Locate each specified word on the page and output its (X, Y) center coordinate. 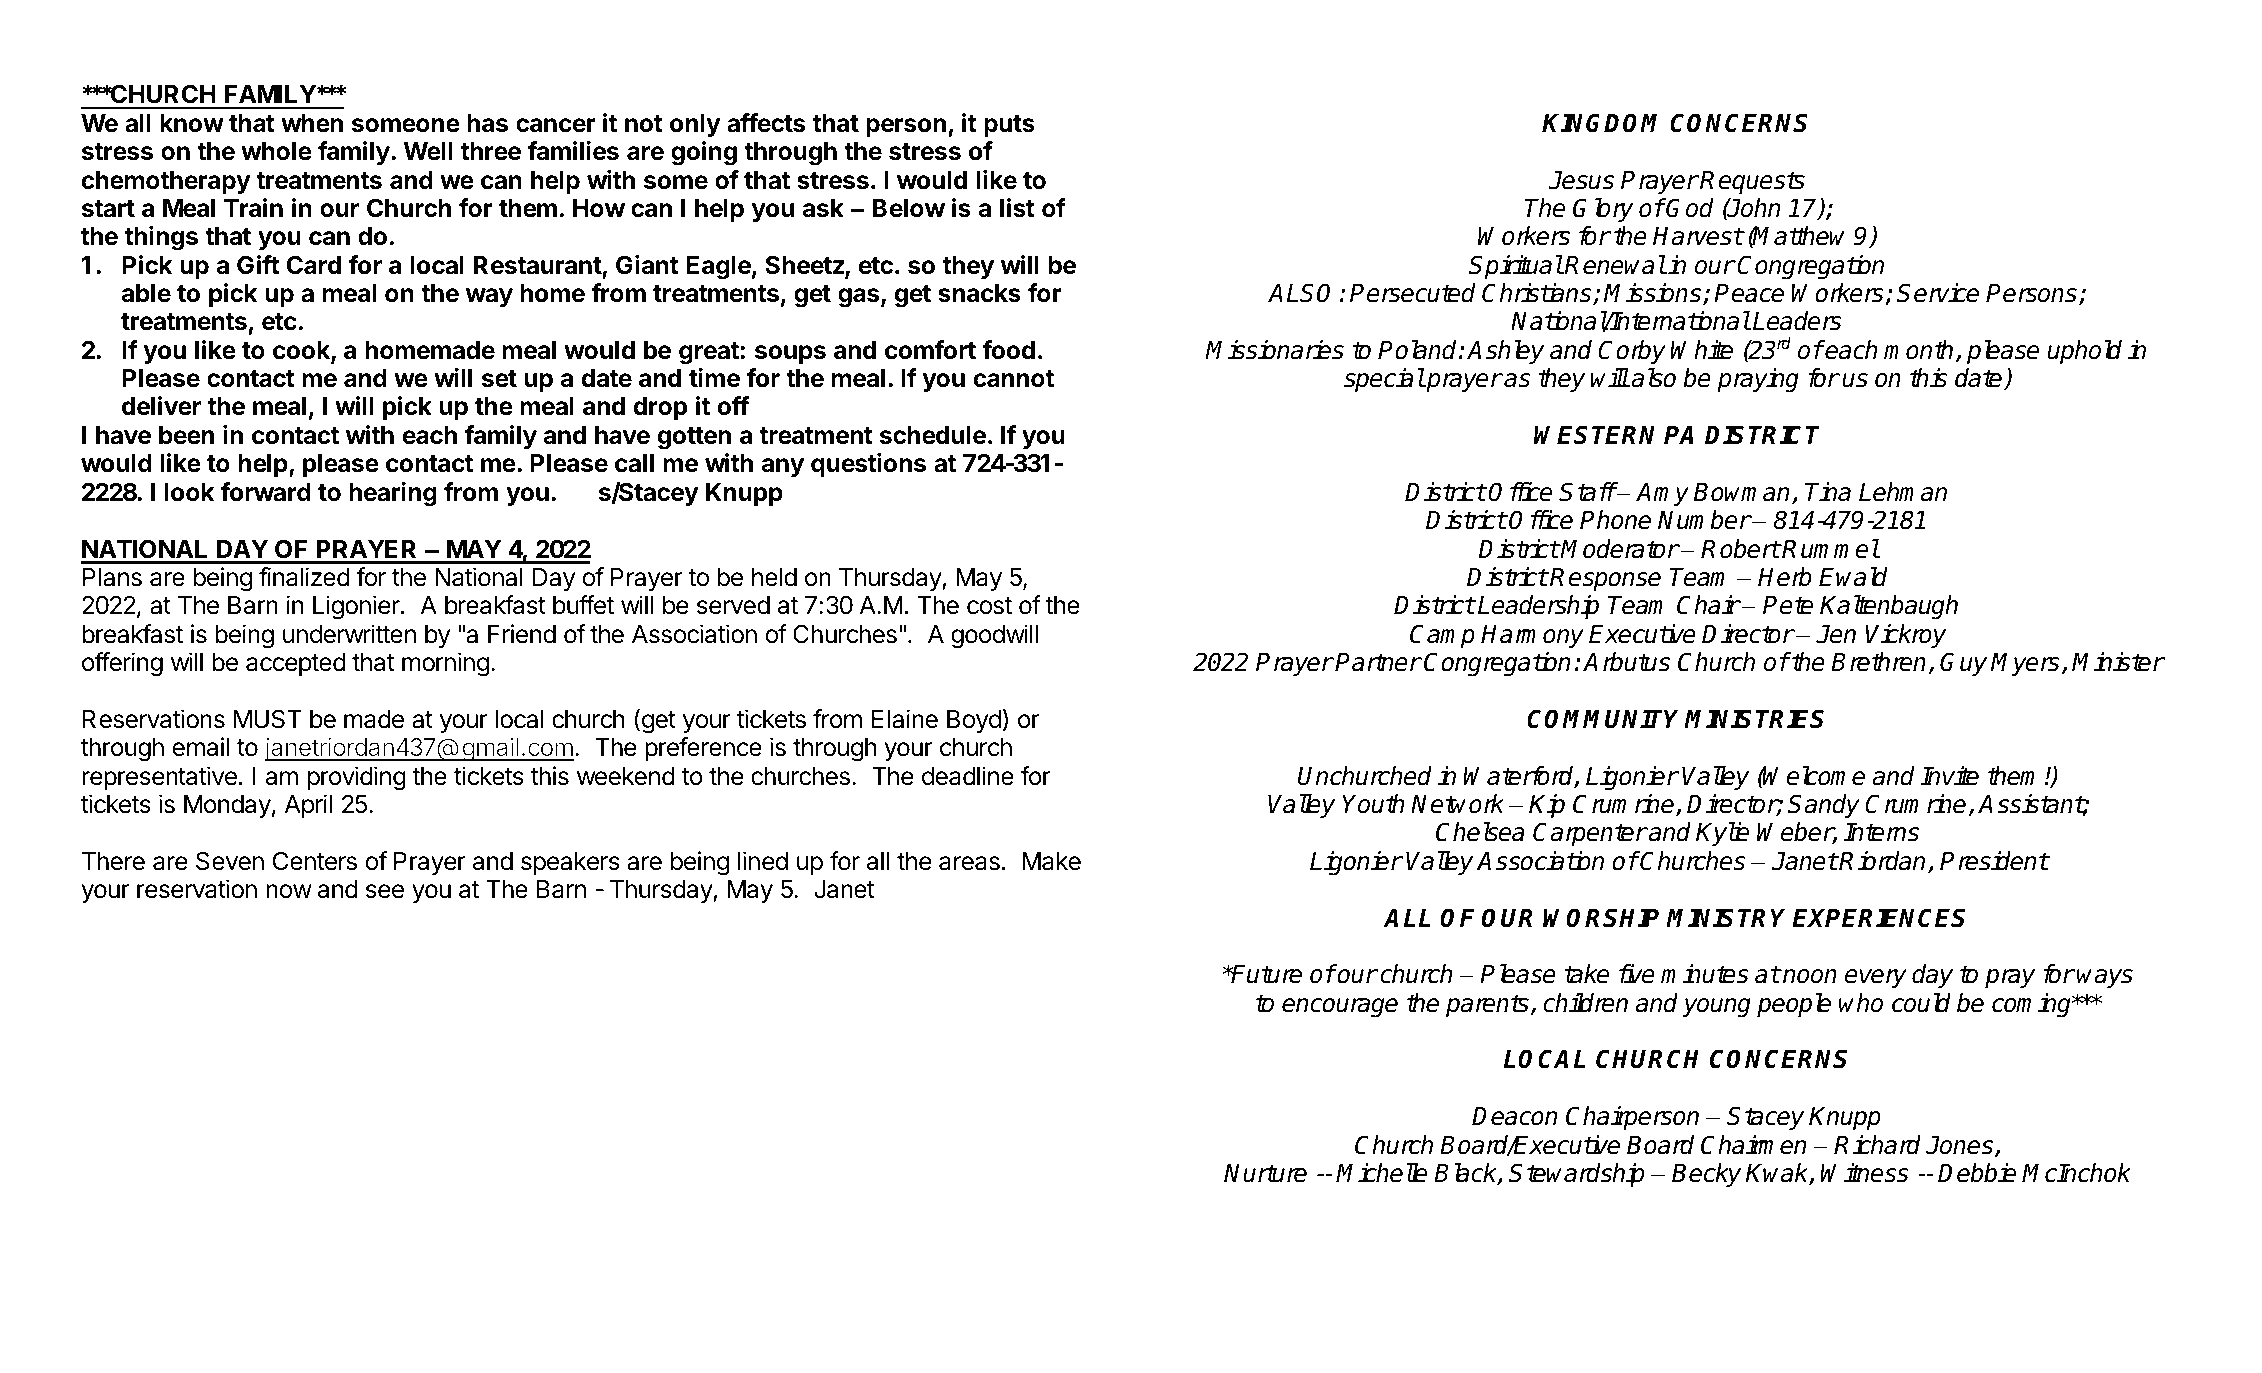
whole (276, 151)
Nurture (1265, 1173)
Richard (1877, 1145)
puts (1009, 126)
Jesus (1581, 180)
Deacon (1515, 1116)
